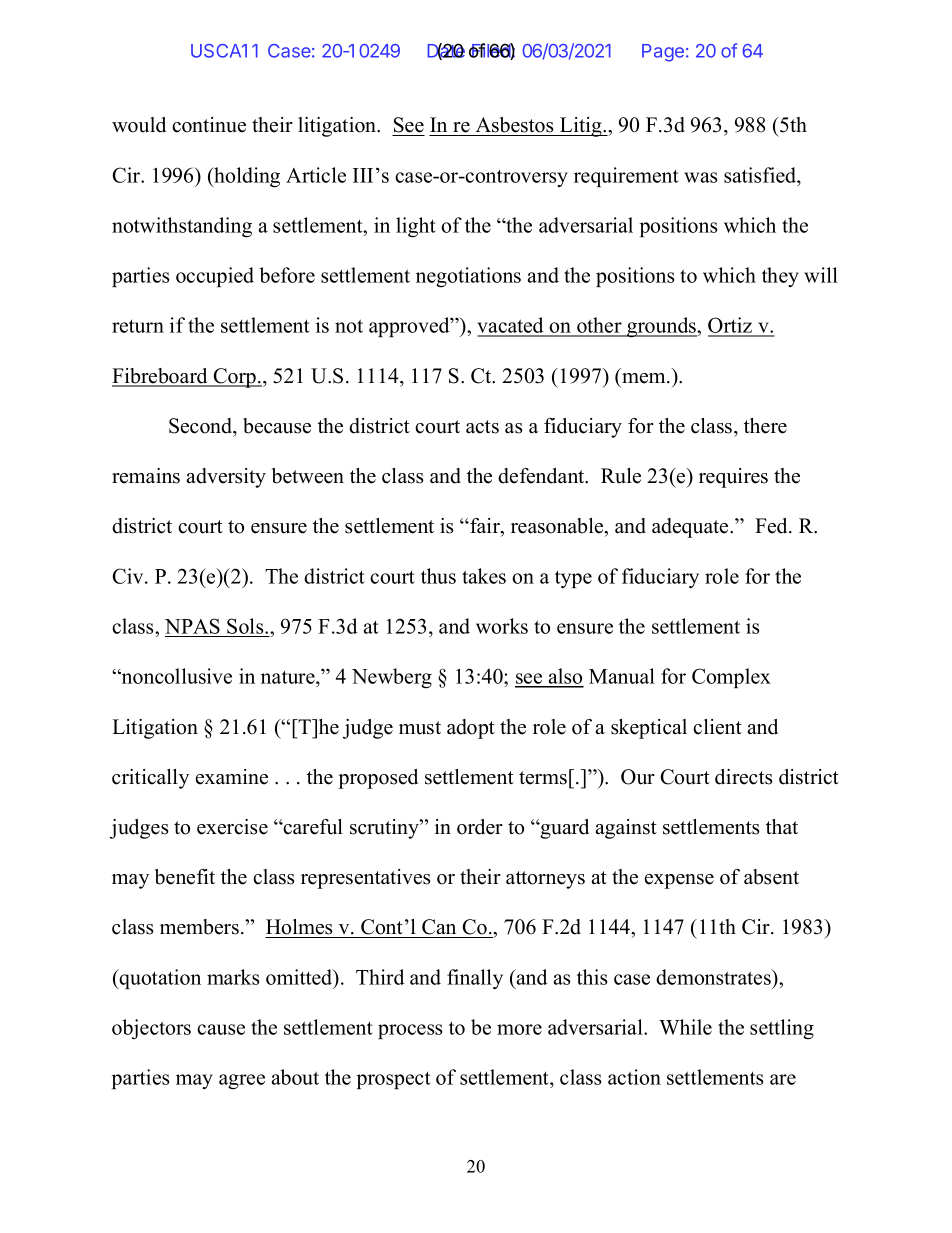 This page has height=1233, width=952. Describe the element at coordinates (731, 326) in the page. I see `Ortiz` at that location.
